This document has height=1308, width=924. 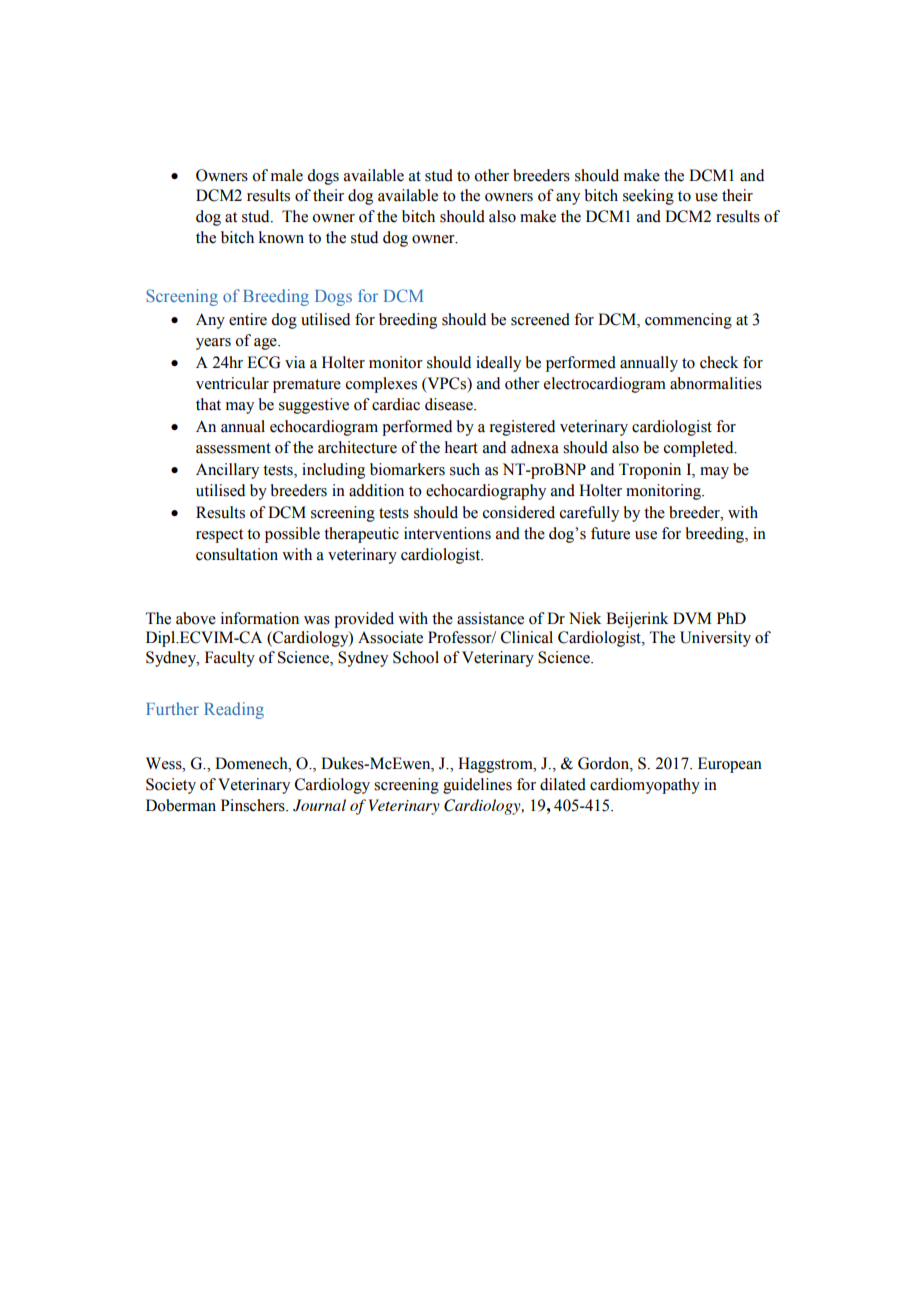 What do you see at coordinates (490, 618) in the document?
I see `assistance` at bounding box center [490, 618].
